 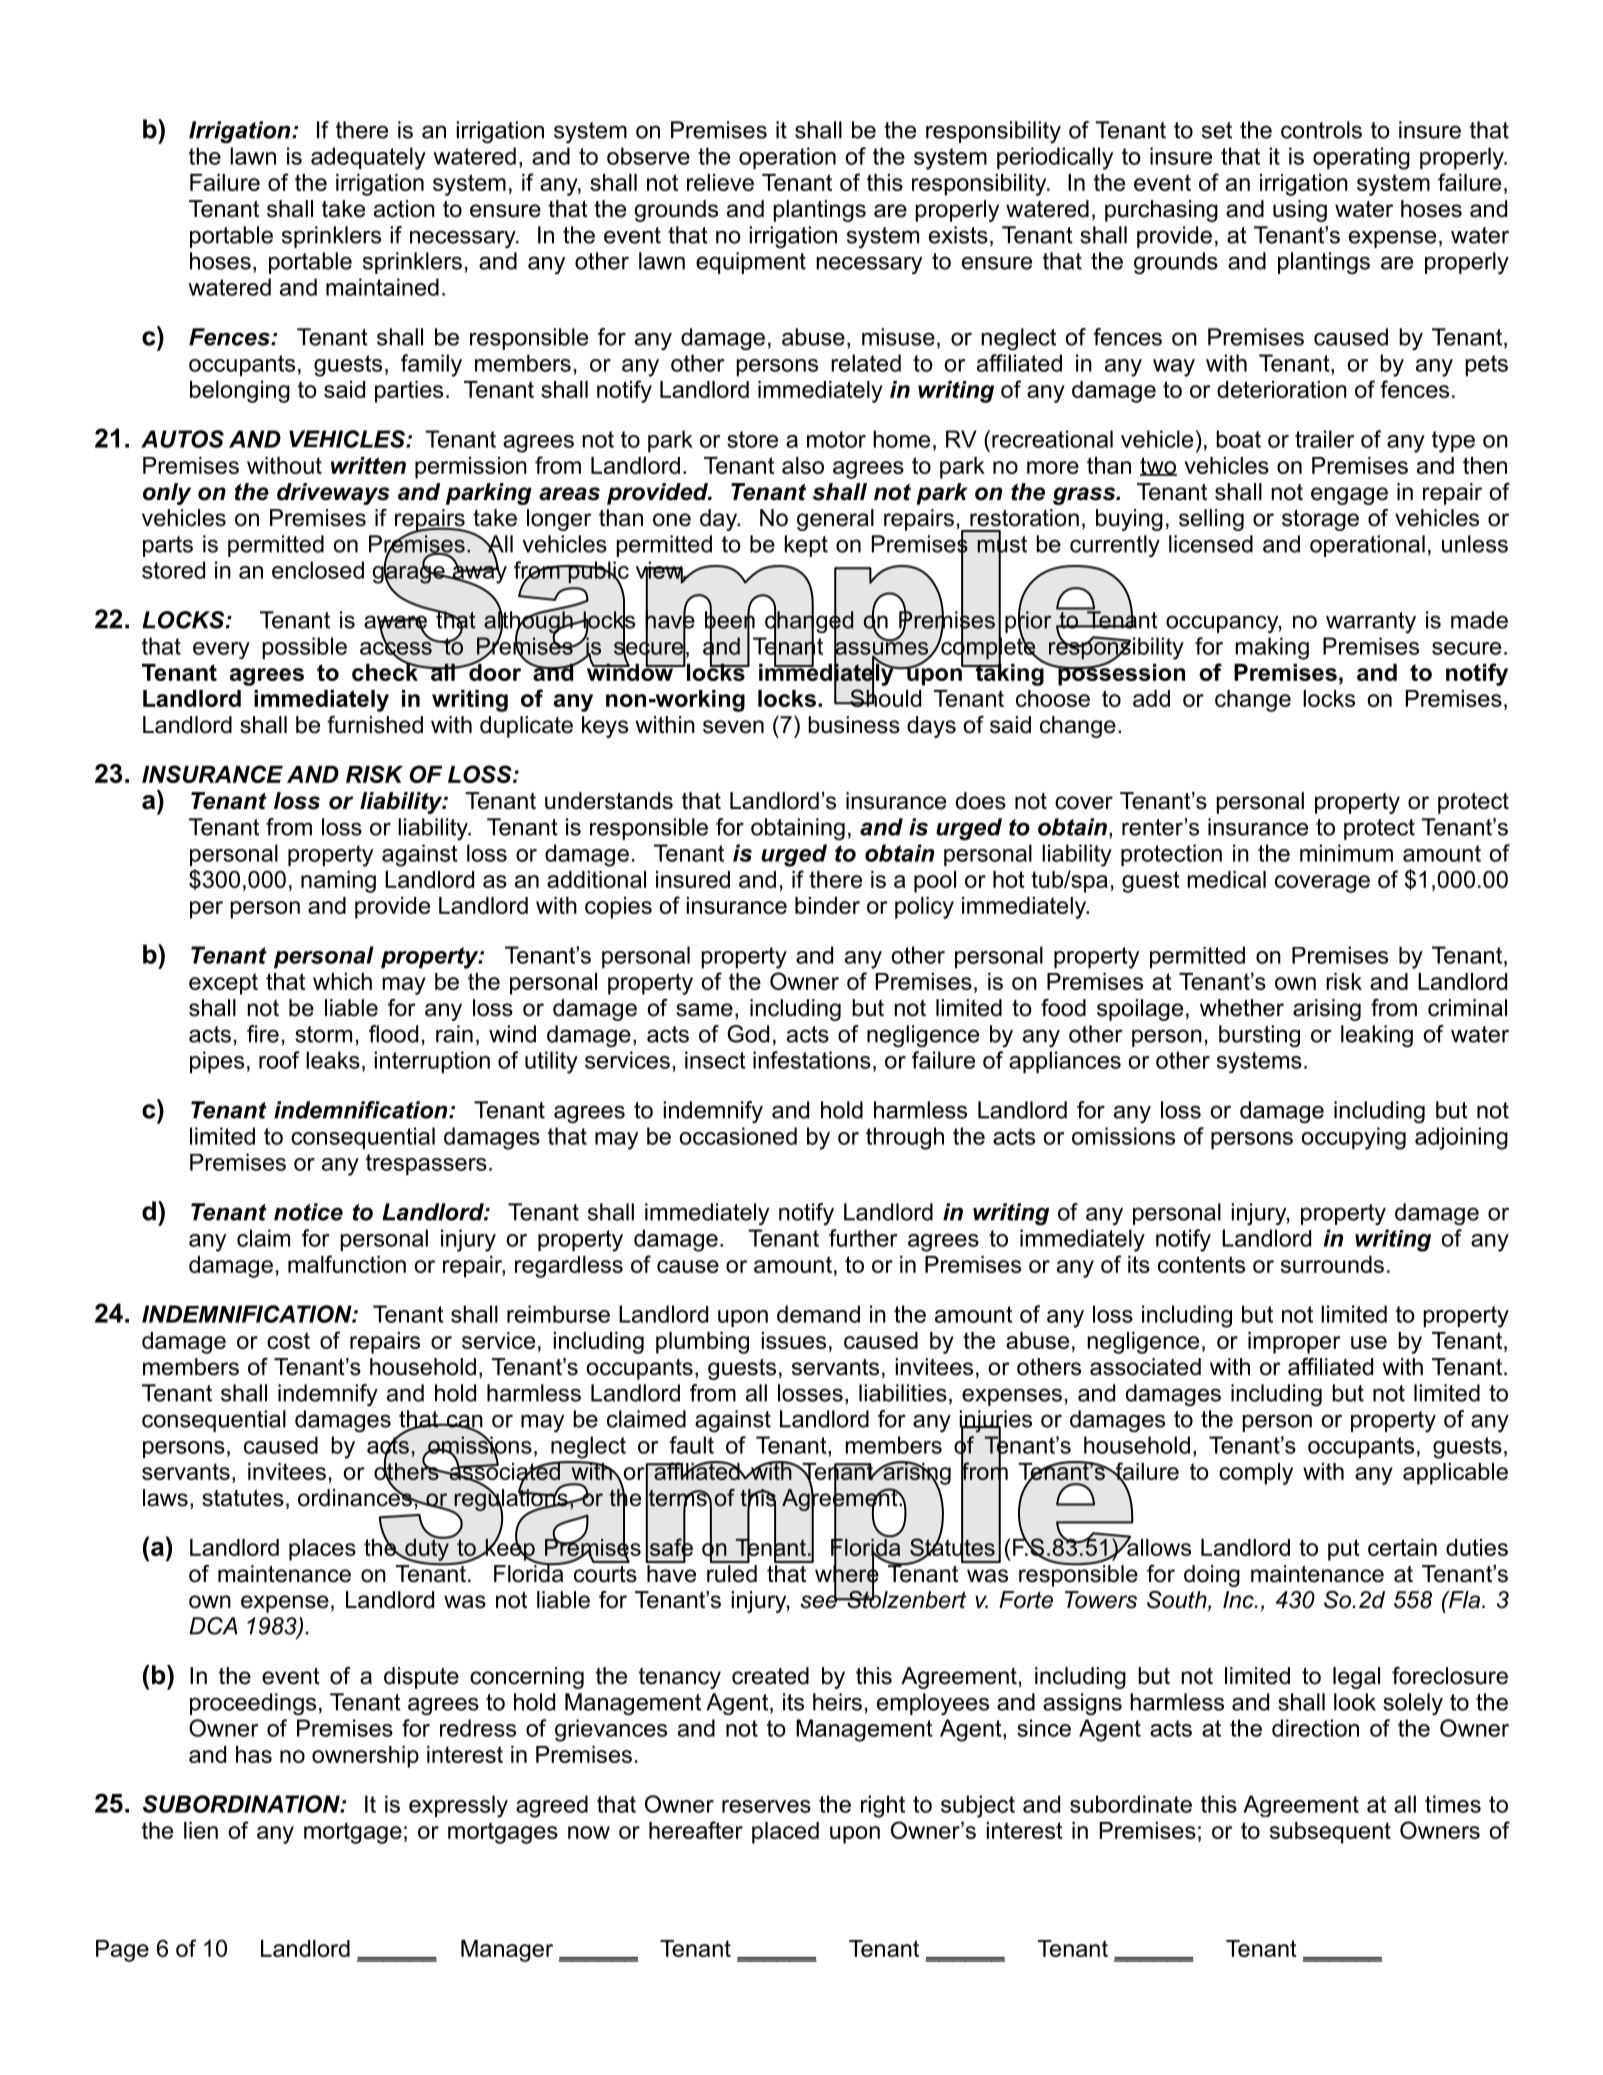 What do you see at coordinates (201, 1830) in the screenshot?
I see `lien` at bounding box center [201, 1830].
